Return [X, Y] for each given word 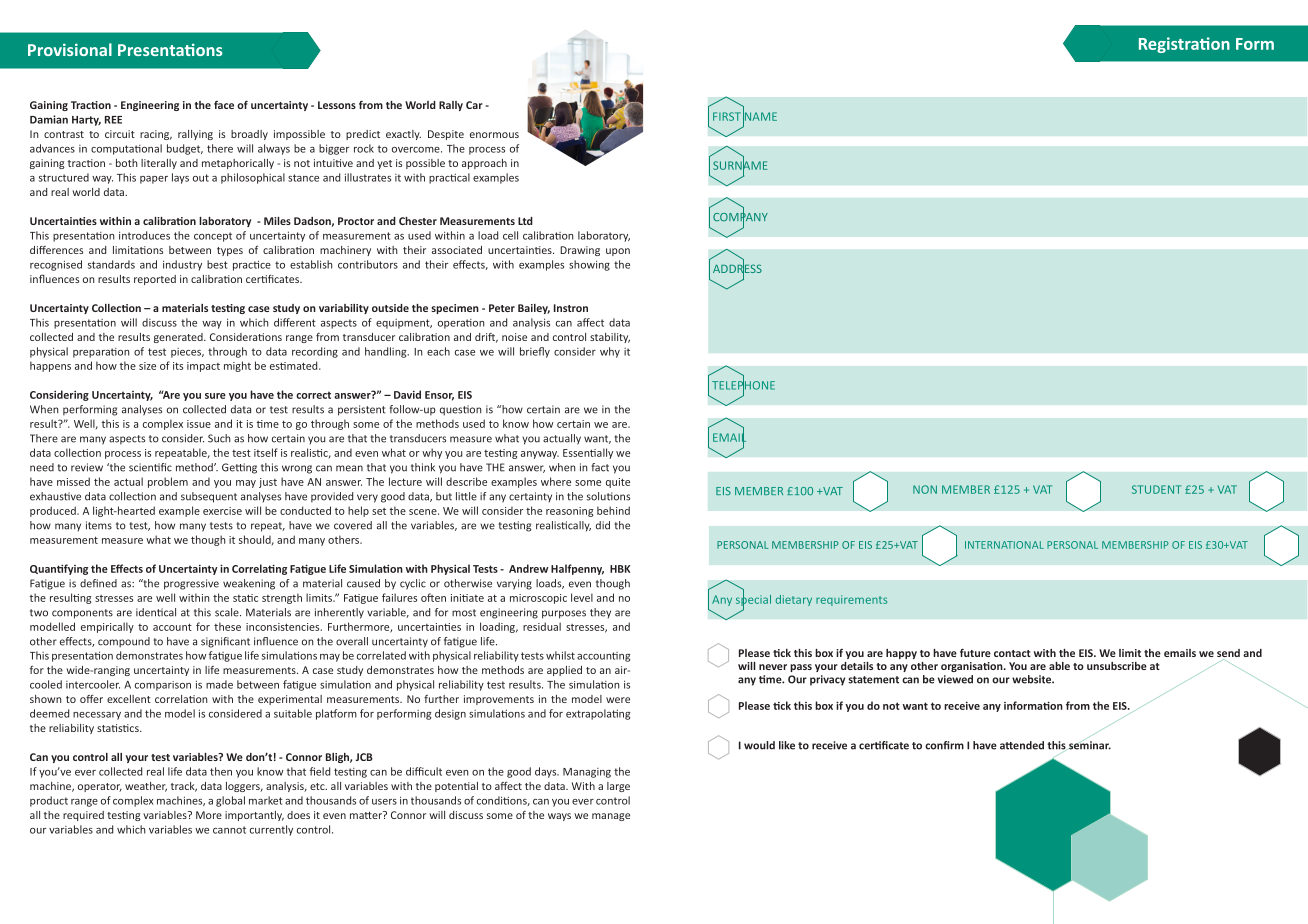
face [224, 105]
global [230, 801]
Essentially [588, 453]
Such [219, 438]
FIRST [727, 116]
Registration [1184, 45]
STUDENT [1156, 489]
